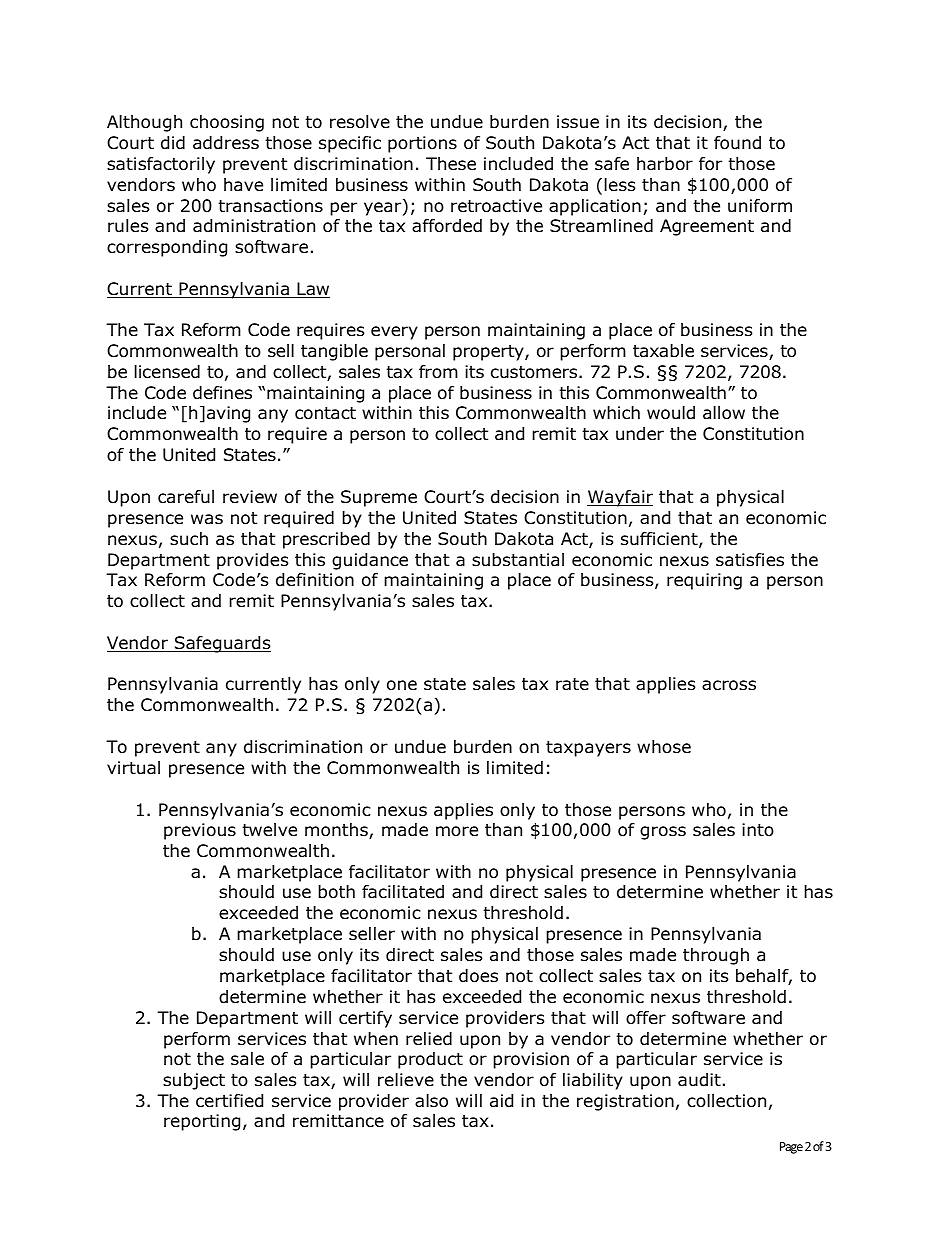 Image resolution: width=952 pixels, height=1233 pixels. I want to click on into, so click(758, 830).
